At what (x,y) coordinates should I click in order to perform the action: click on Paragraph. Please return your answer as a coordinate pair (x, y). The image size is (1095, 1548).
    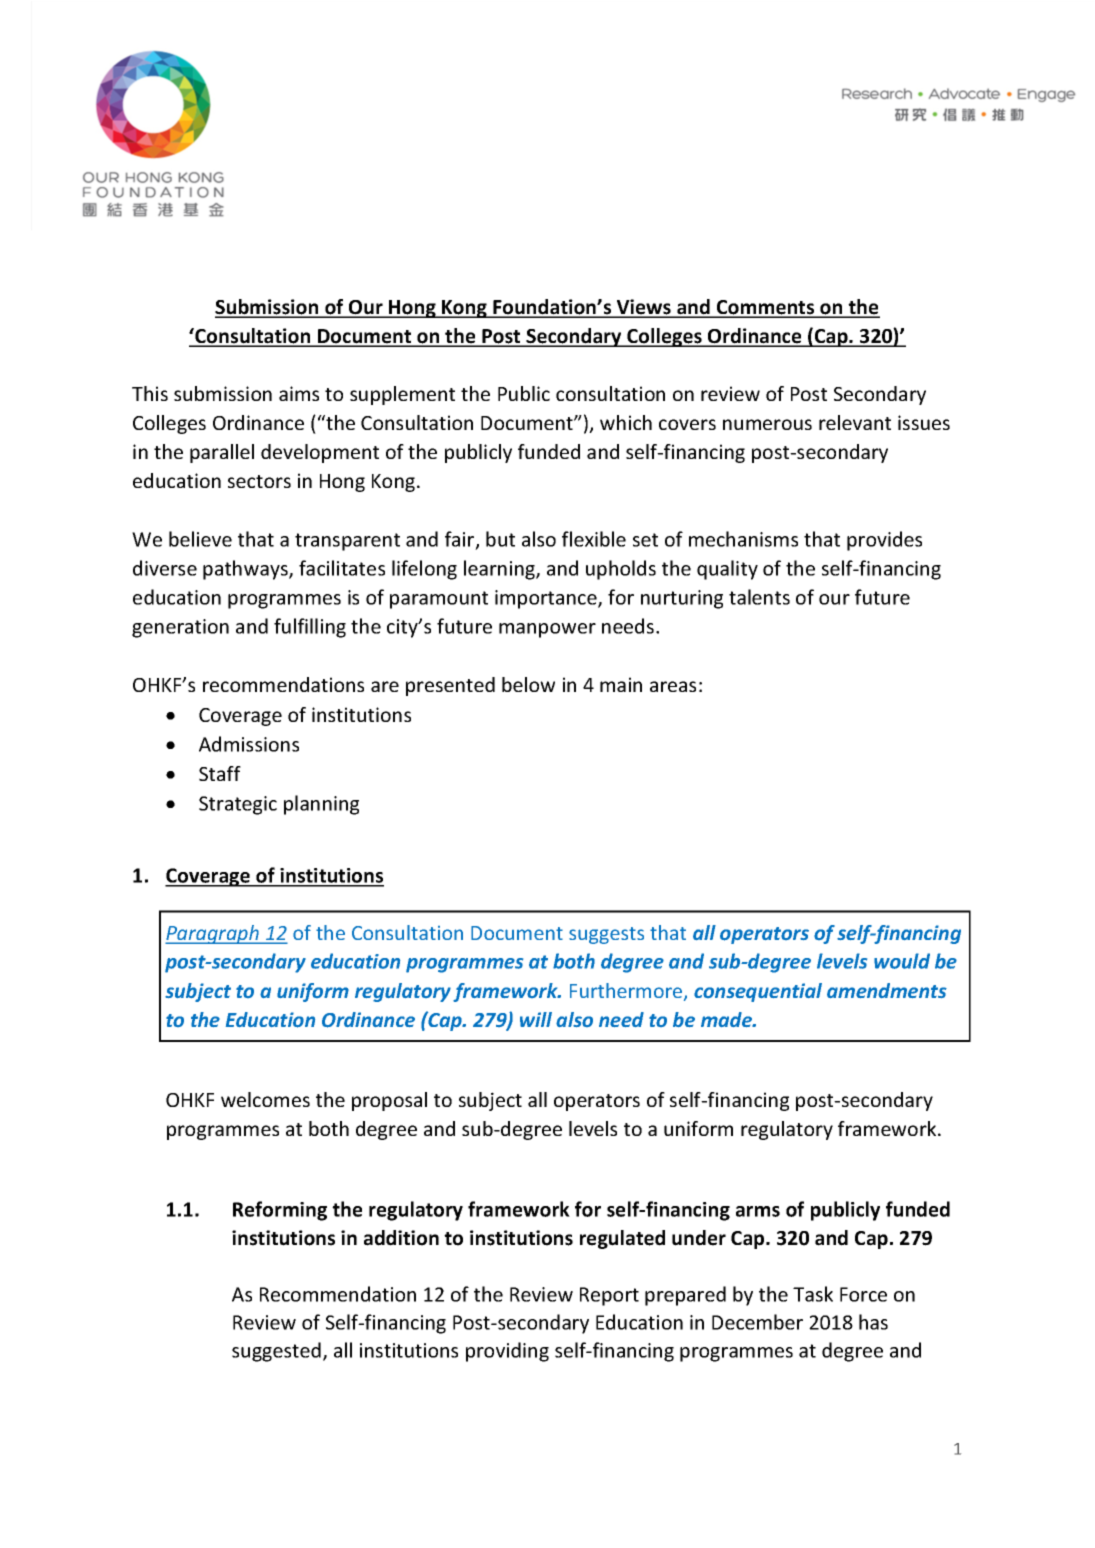
    Looking at the image, I should click on (213, 934).
